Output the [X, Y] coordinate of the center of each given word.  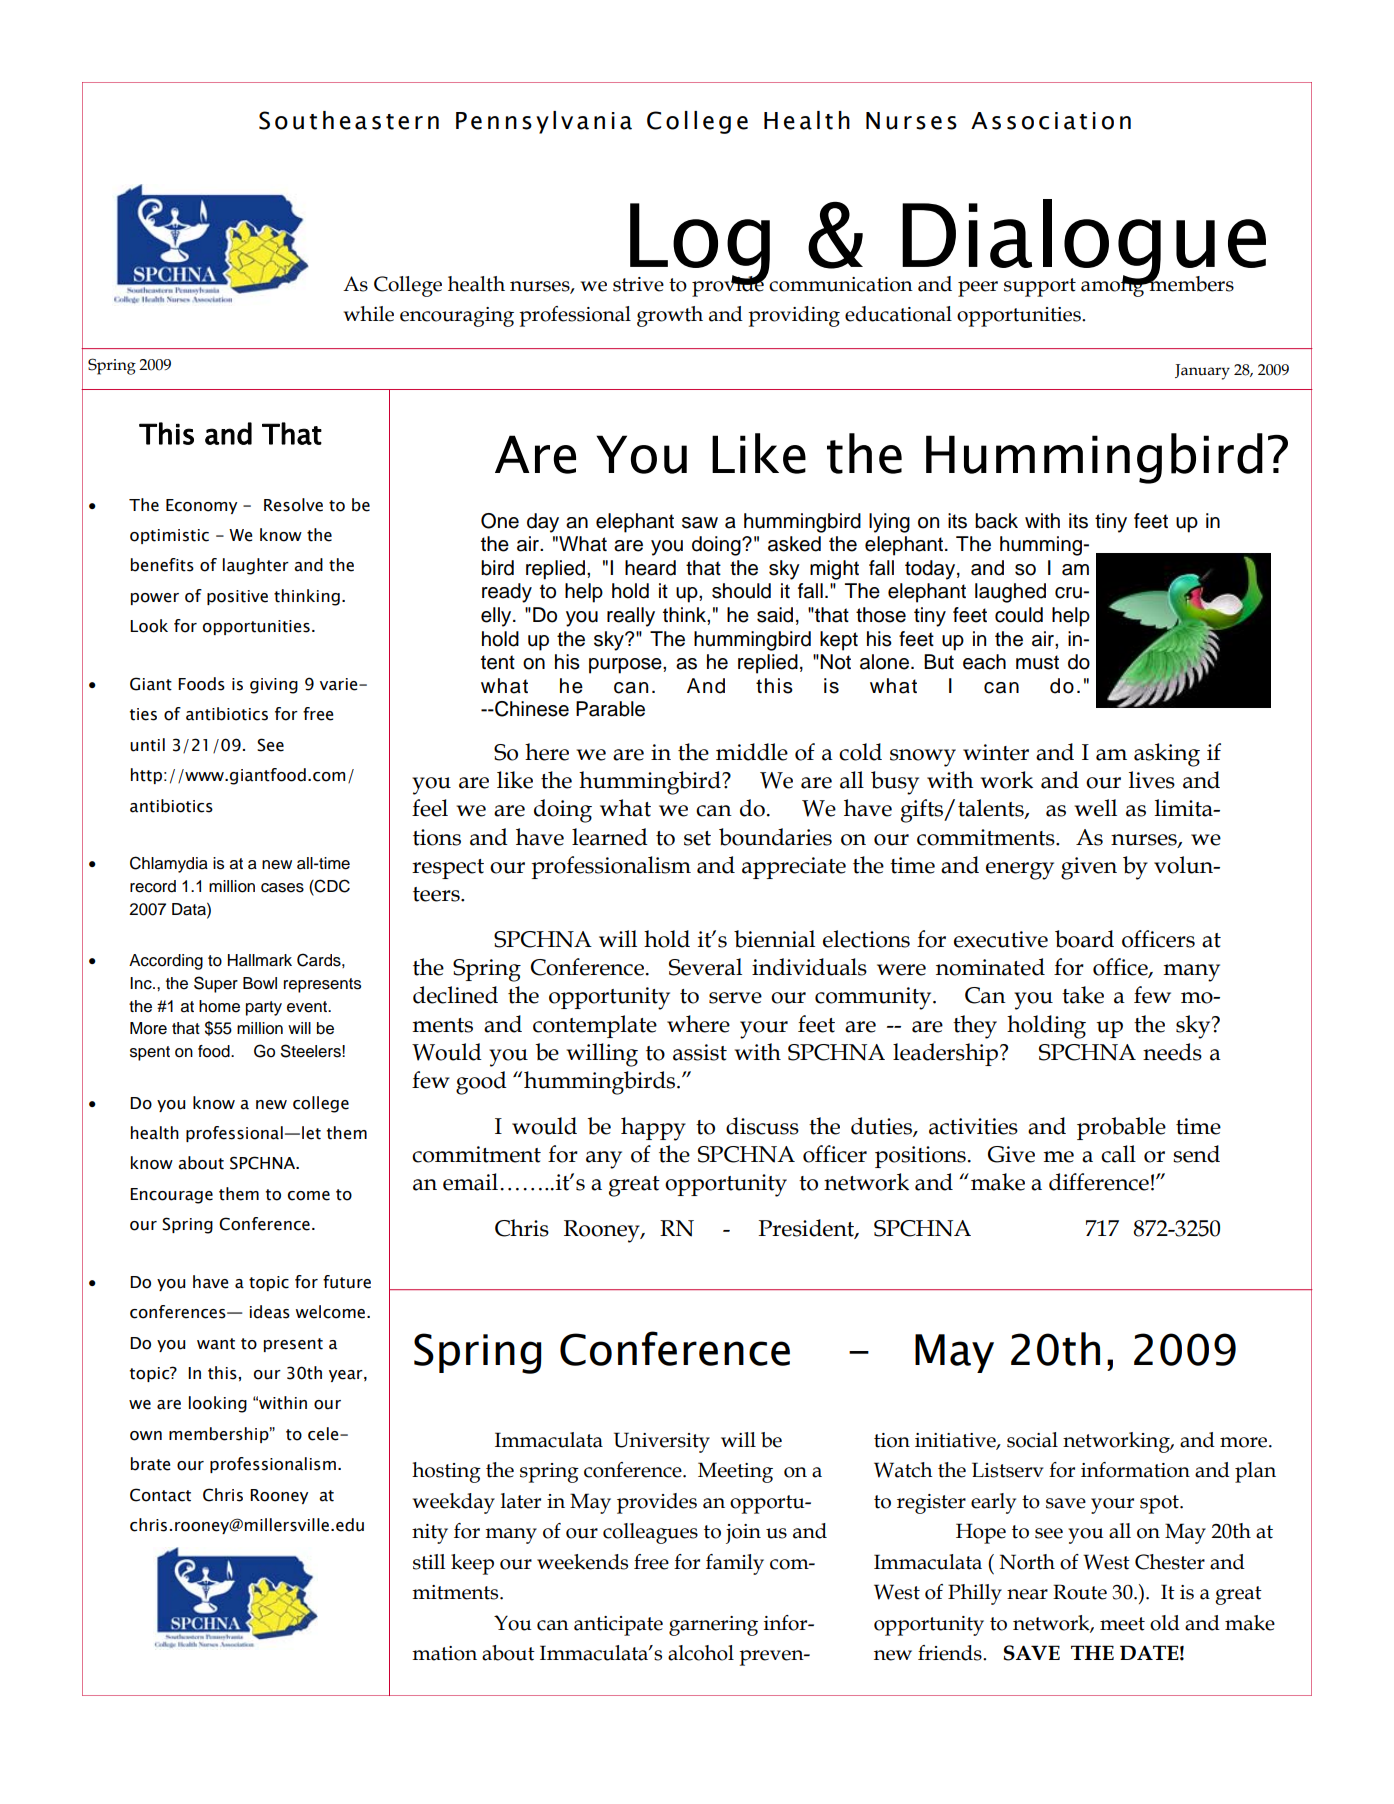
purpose [626, 666]
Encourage [171, 1196]
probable [1121, 1128]
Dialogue [1083, 243]
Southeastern [349, 120]
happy [653, 1129]
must [1037, 662]
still [429, 1562]
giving [274, 686]
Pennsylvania [544, 122]
